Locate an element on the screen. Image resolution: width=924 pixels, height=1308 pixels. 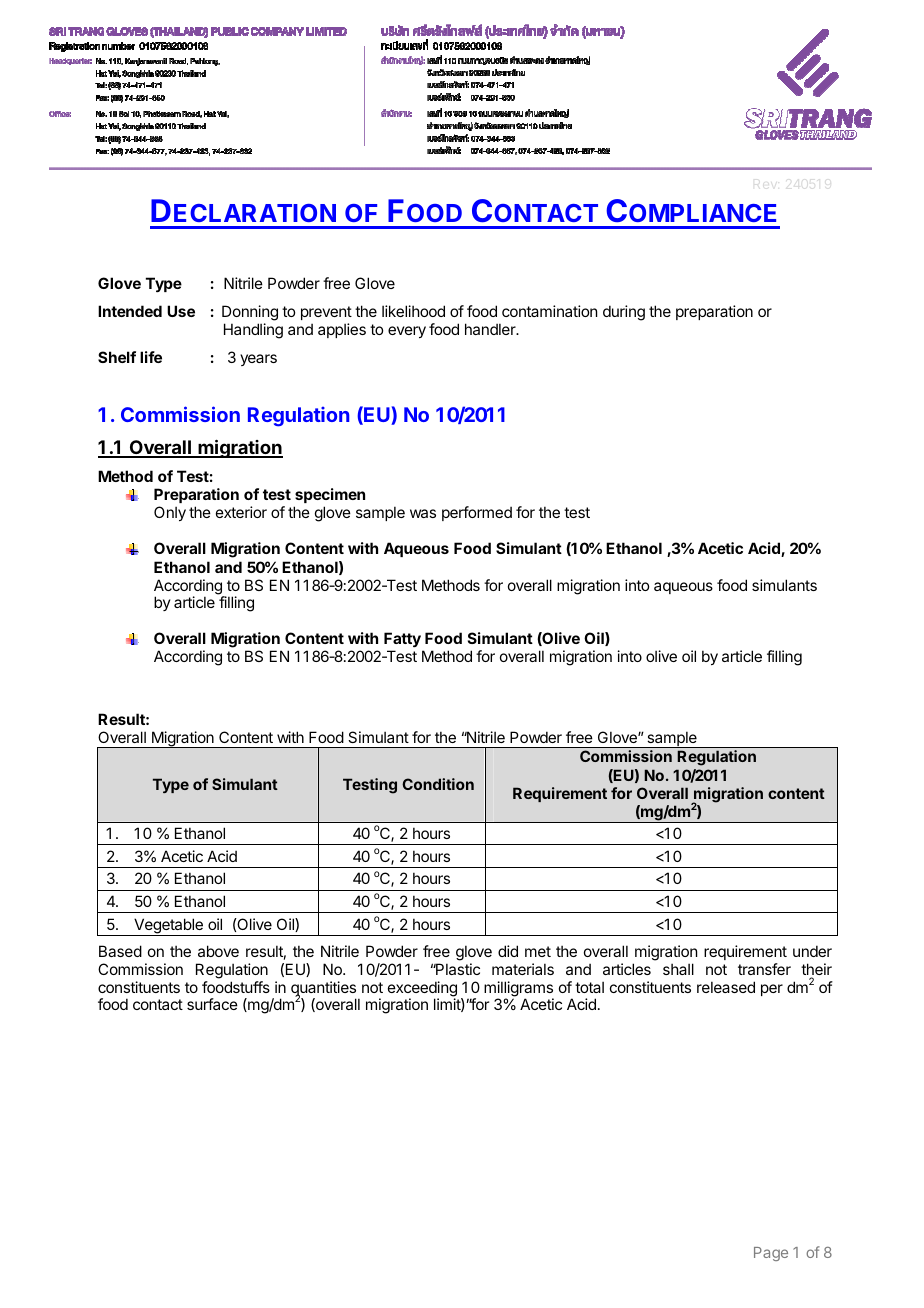
was is located at coordinates (423, 513).
